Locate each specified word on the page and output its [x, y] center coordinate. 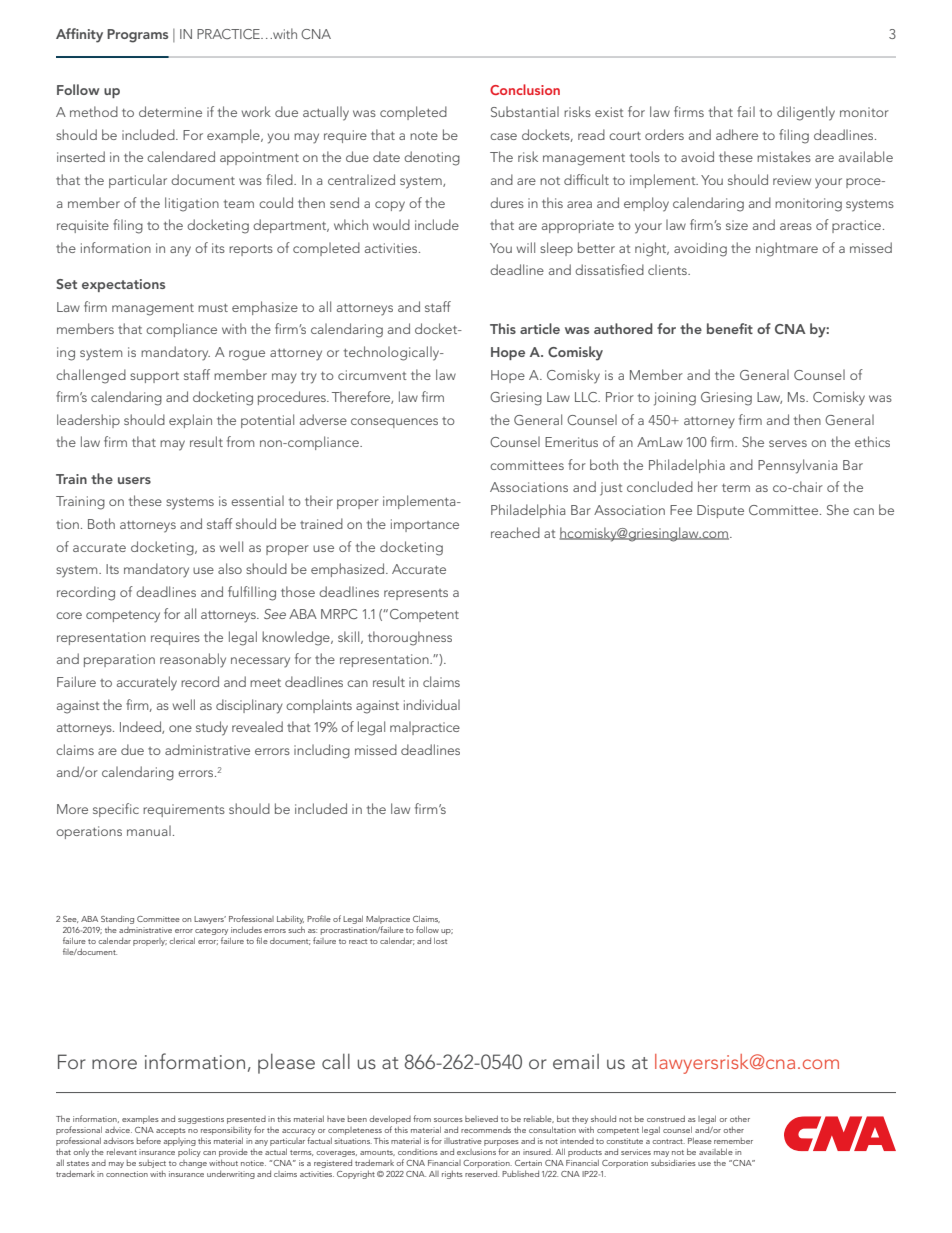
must [213, 308]
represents [416, 594]
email [576, 1061]
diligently [806, 113]
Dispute [720, 511]
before [149, 1140]
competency [123, 617]
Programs [137, 36]
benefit [730, 328]
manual [149, 830]
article [540, 328]
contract [669, 1141]
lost [440, 940]
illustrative [463, 1141]
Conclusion [525, 89]
